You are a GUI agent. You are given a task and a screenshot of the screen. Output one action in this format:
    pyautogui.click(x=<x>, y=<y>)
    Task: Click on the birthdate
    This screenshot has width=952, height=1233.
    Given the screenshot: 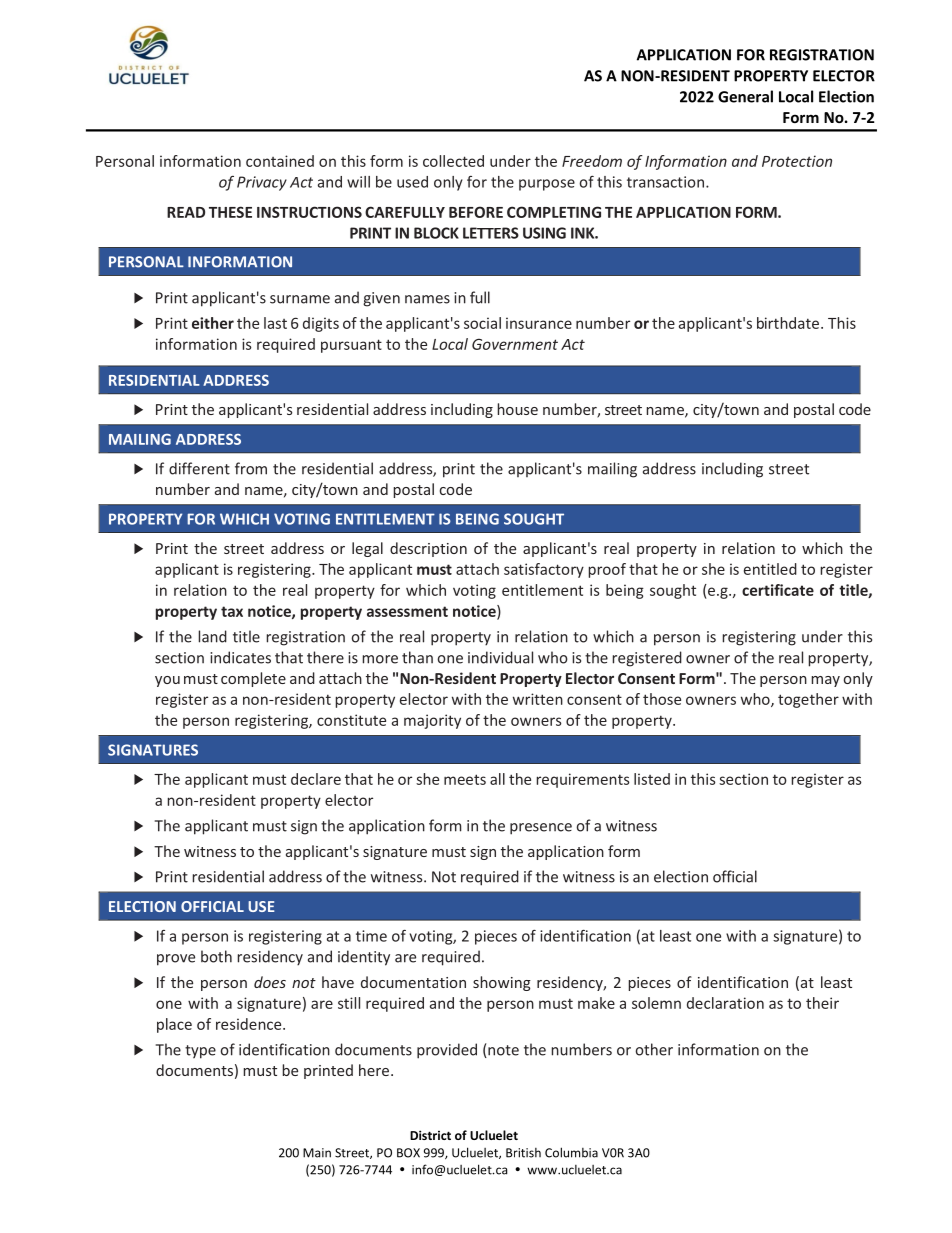 What is the action you would take?
    pyautogui.click(x=788, y=323)
